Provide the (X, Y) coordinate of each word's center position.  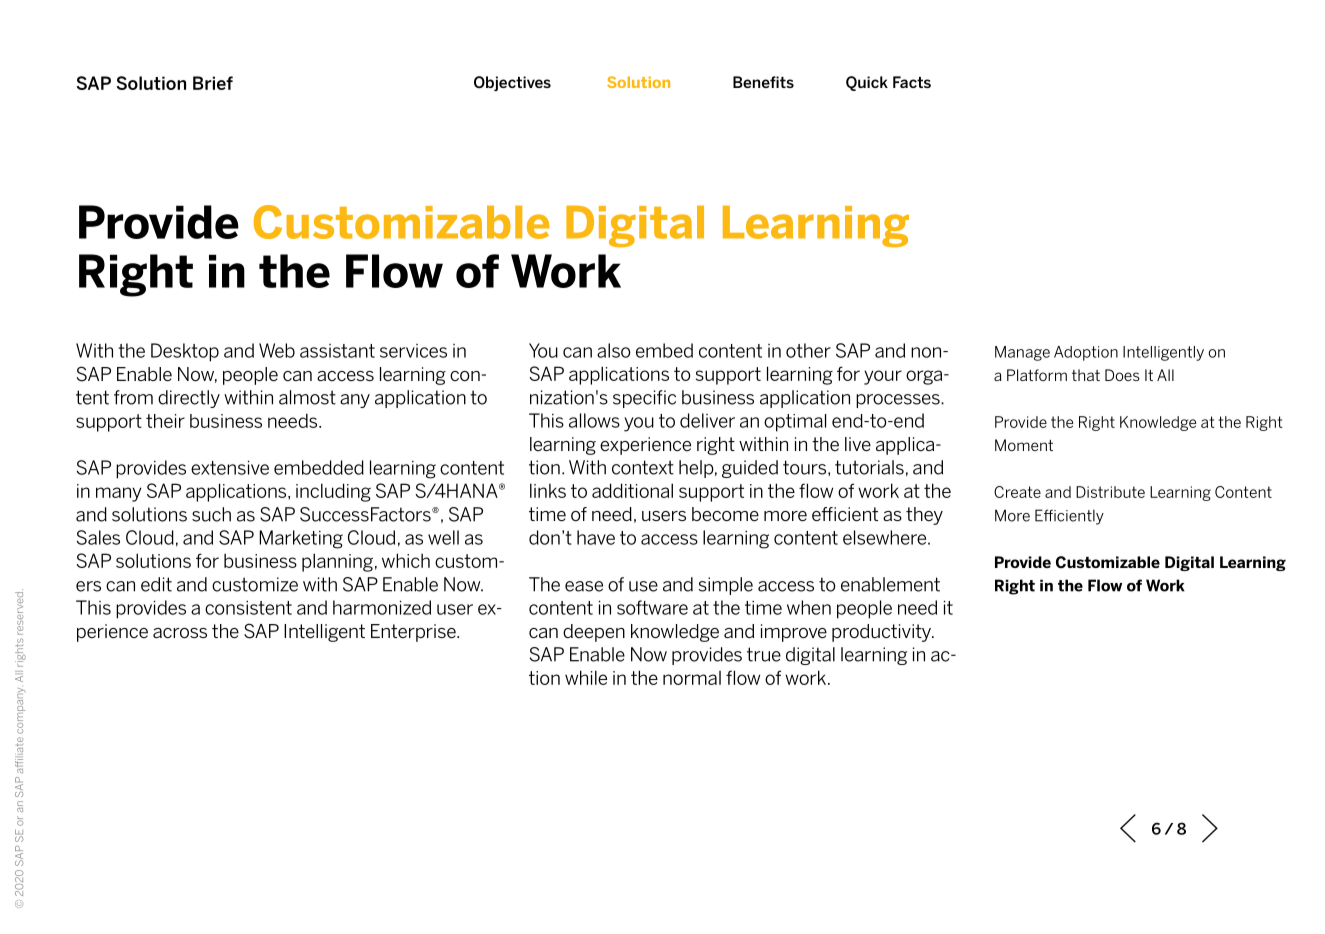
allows (594, 420)
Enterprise (414, 633)
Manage (1022, 353)
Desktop (185, 352)
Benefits (763, 82)
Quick (867, 83)
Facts (912, 82)
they (924, 516)
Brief (213, 83)
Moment (1024, 445)
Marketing (301, 539)
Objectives (512, 83)
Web (277, 350)
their (165, 421)
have (596, 537)
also (614, 350)
